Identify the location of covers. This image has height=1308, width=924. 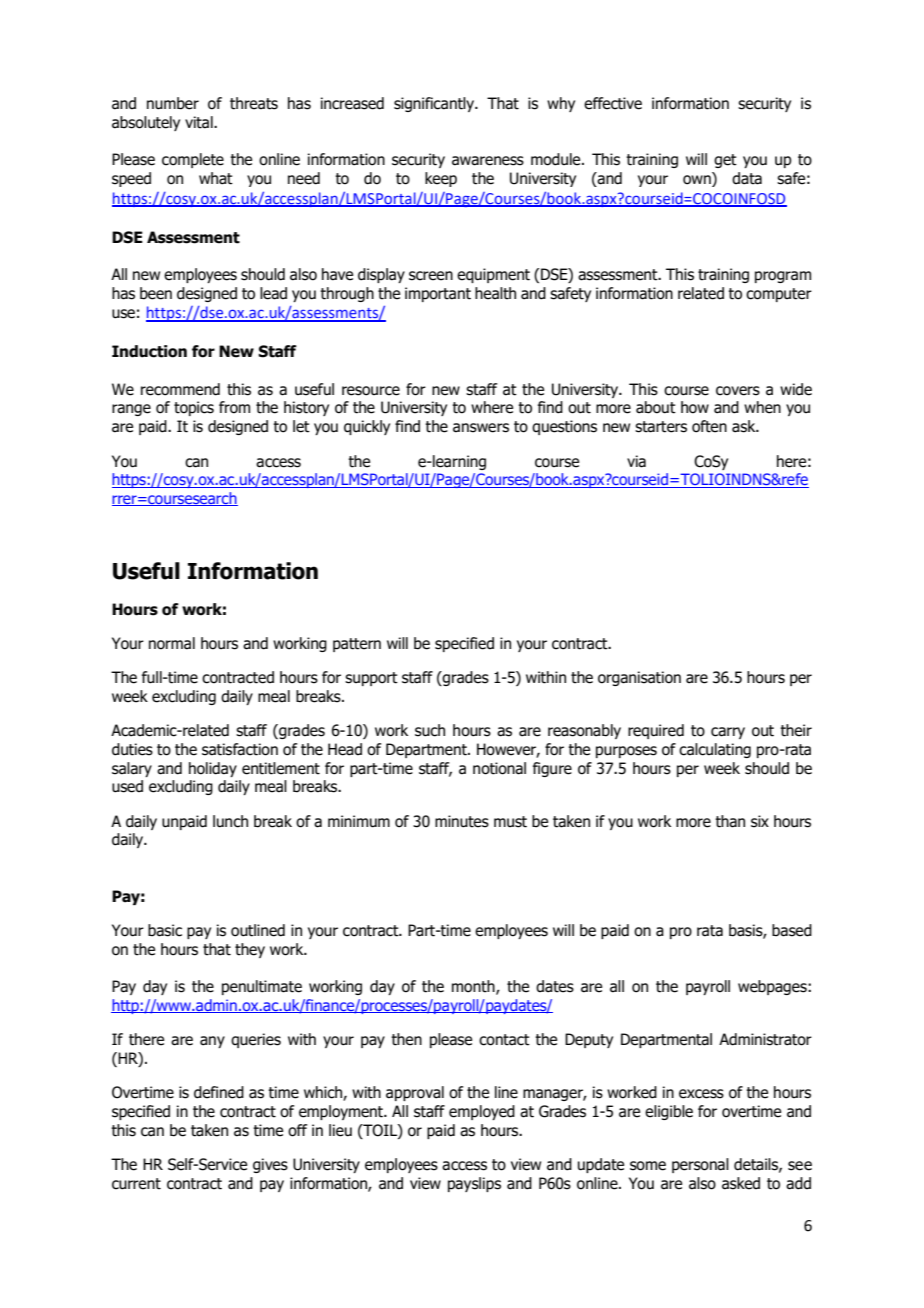
(738, 391).
